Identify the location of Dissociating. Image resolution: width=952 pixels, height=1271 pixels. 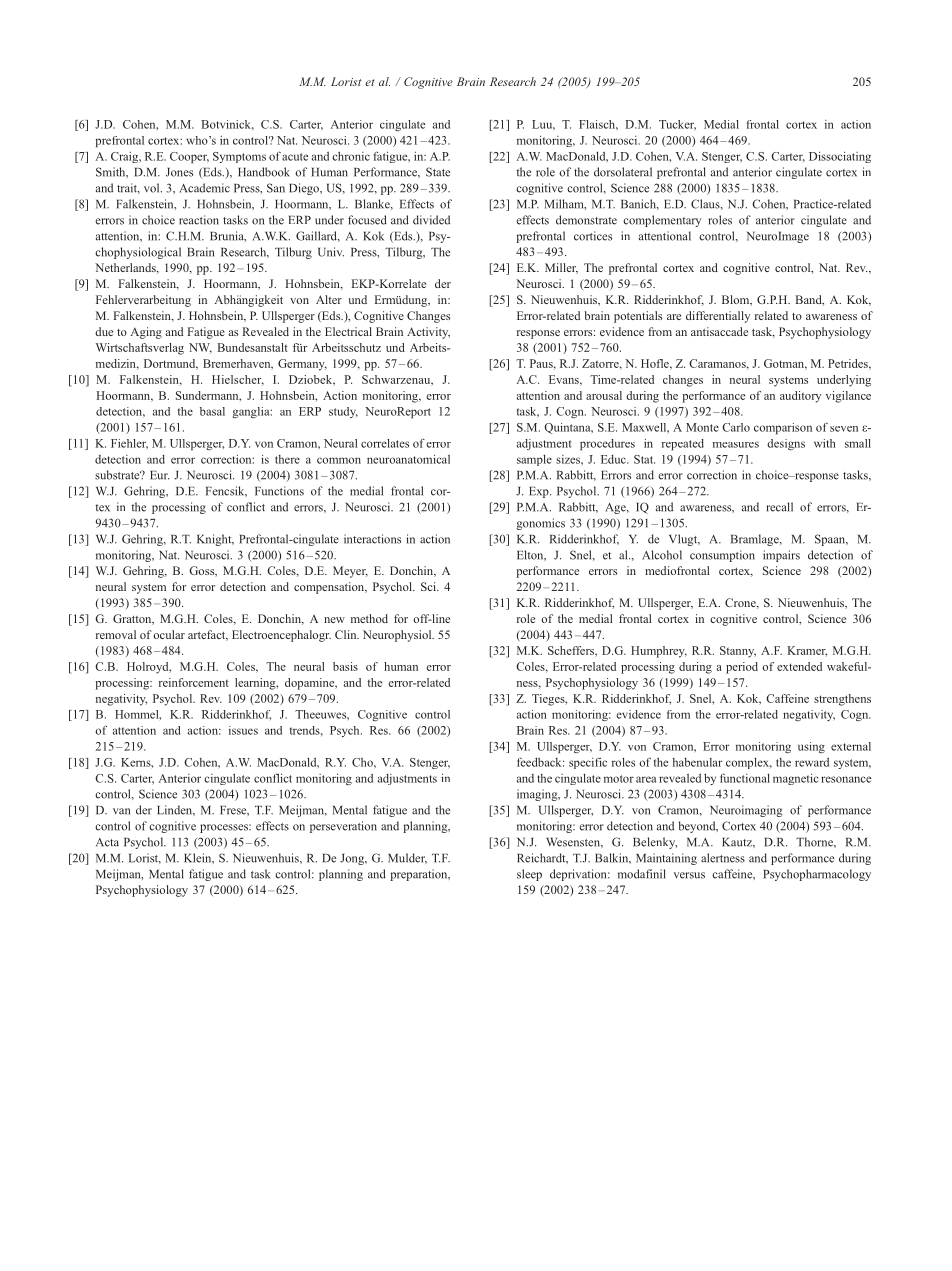
(840, 157).
